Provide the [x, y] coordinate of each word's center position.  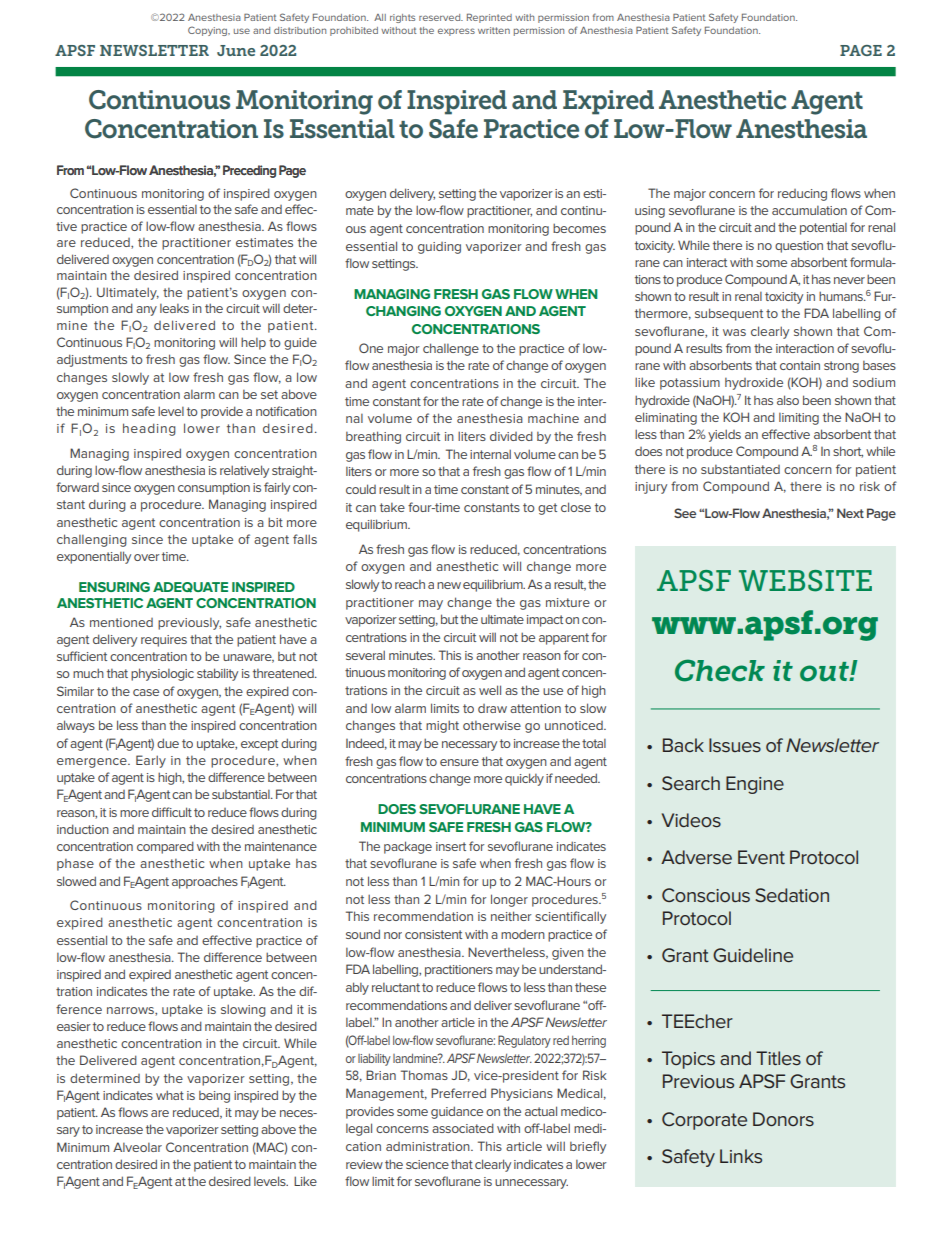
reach [410, 584]
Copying [208, 31]
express [456, 32]
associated [463, 1128]
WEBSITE [805, 581]
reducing [802, 195]
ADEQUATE [190, 587]
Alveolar [137, 1147]
